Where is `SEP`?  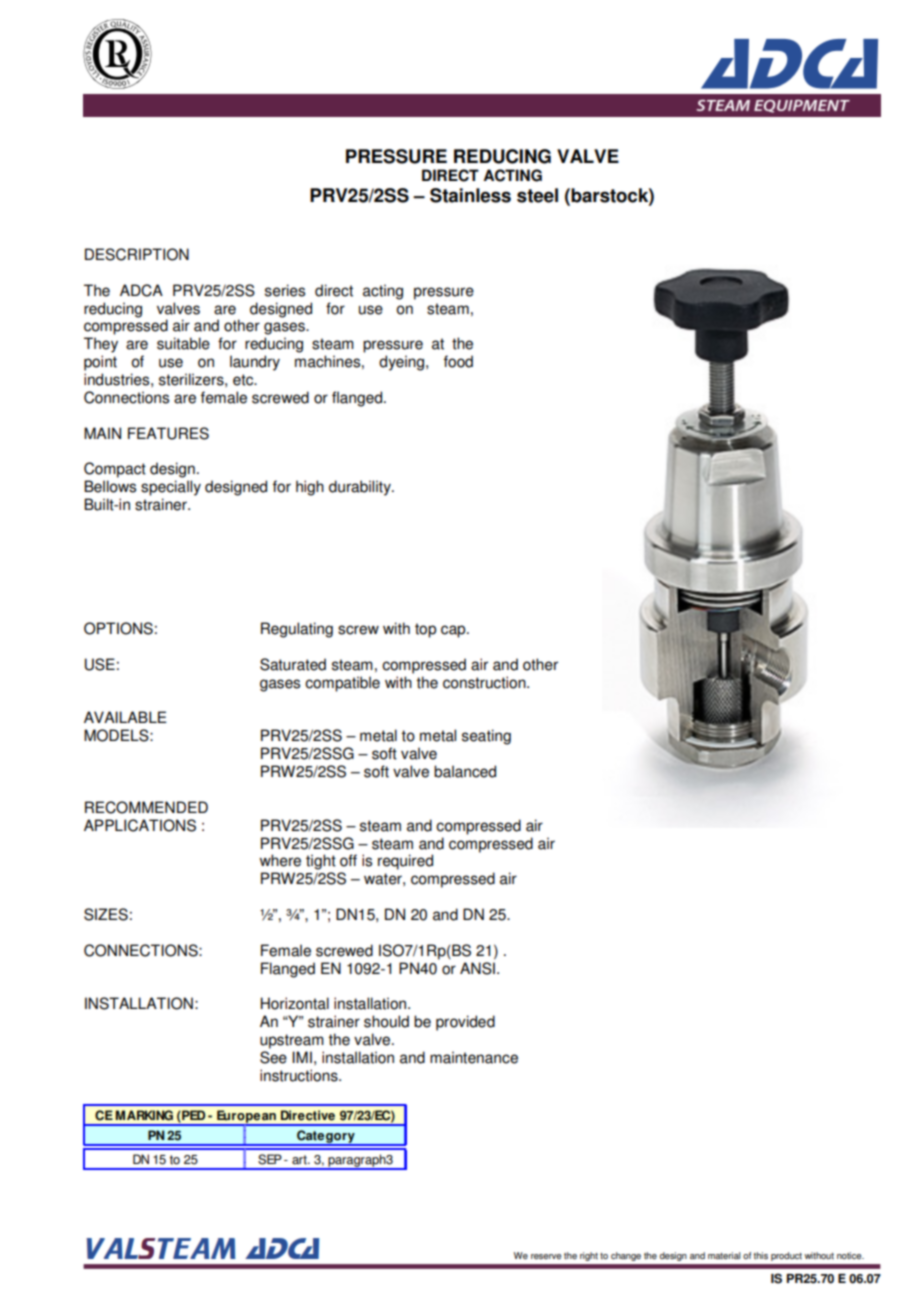
SEP is located at coordinates (270, 1159).
